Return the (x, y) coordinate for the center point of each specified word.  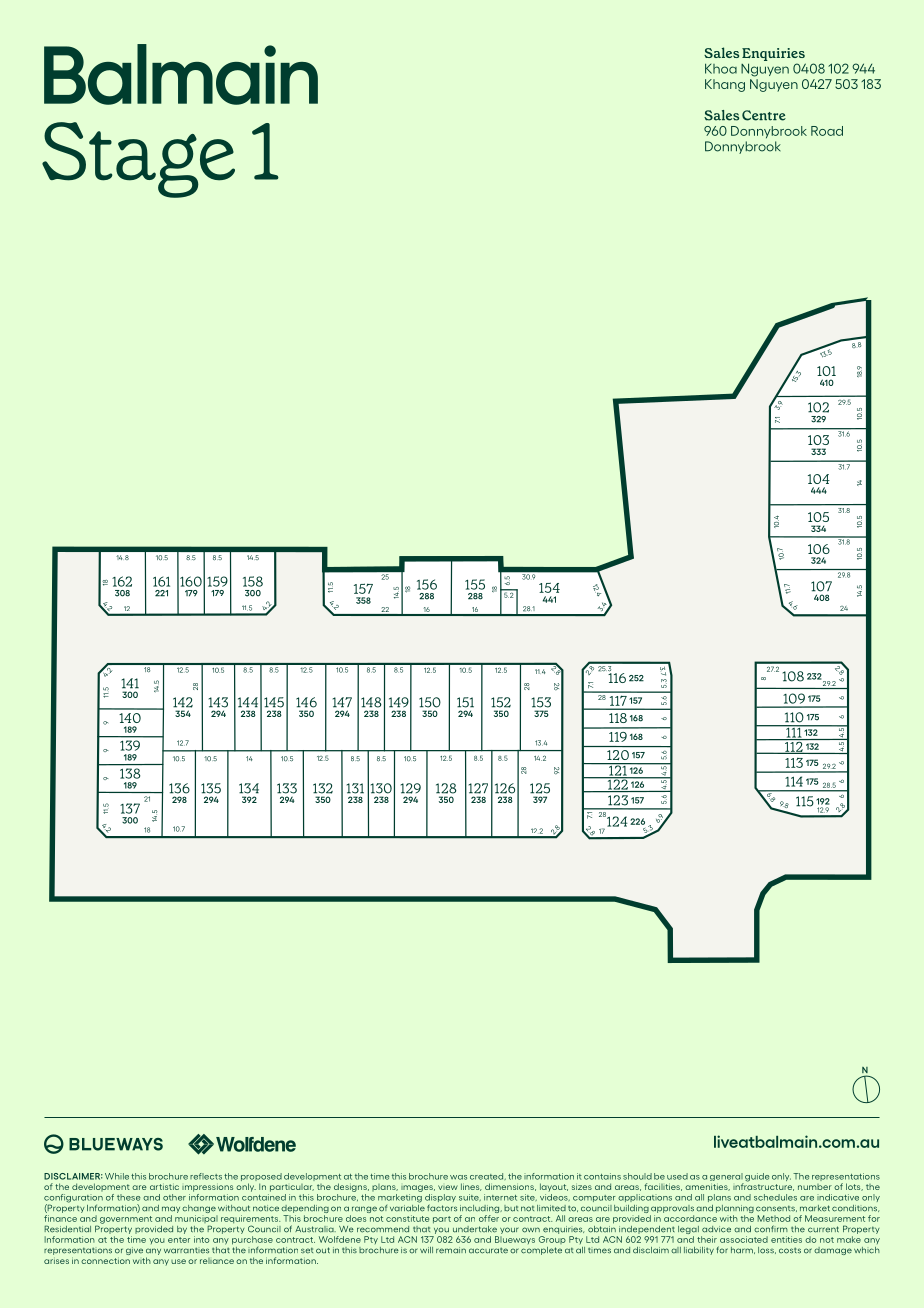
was (458, 1177)
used (677, 1176)
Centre (764, 115)
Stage (138, 160)
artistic (164, 1187)
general (727, 1178)
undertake (475, 1229)
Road (827, 131)
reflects (206, 1176)
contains (602, 1176)
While (117, 1176)
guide (756, 1178)
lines (471, 1187)
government (126, 1220)
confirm (771, 1229)
